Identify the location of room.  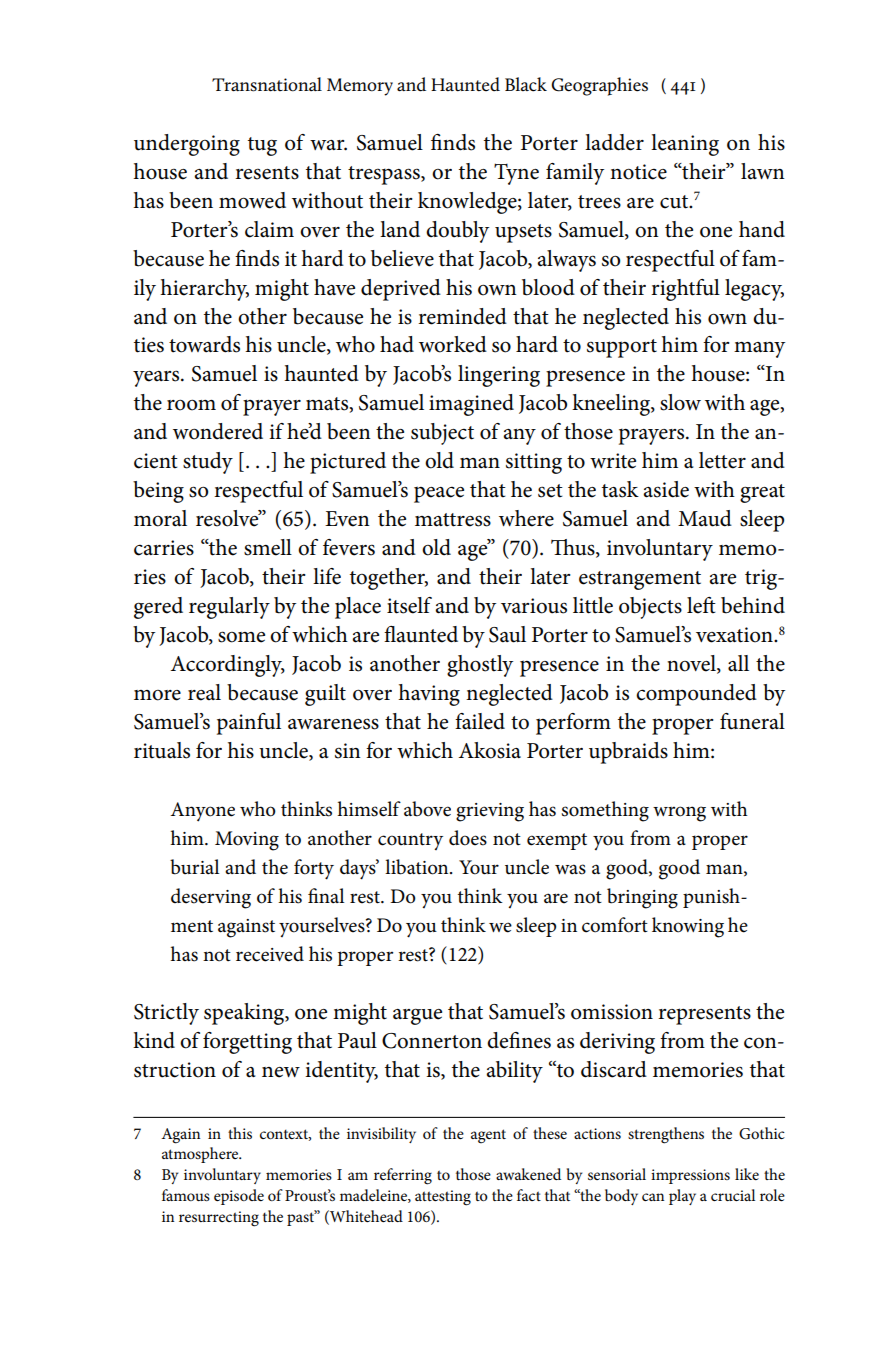
(191, 405).
